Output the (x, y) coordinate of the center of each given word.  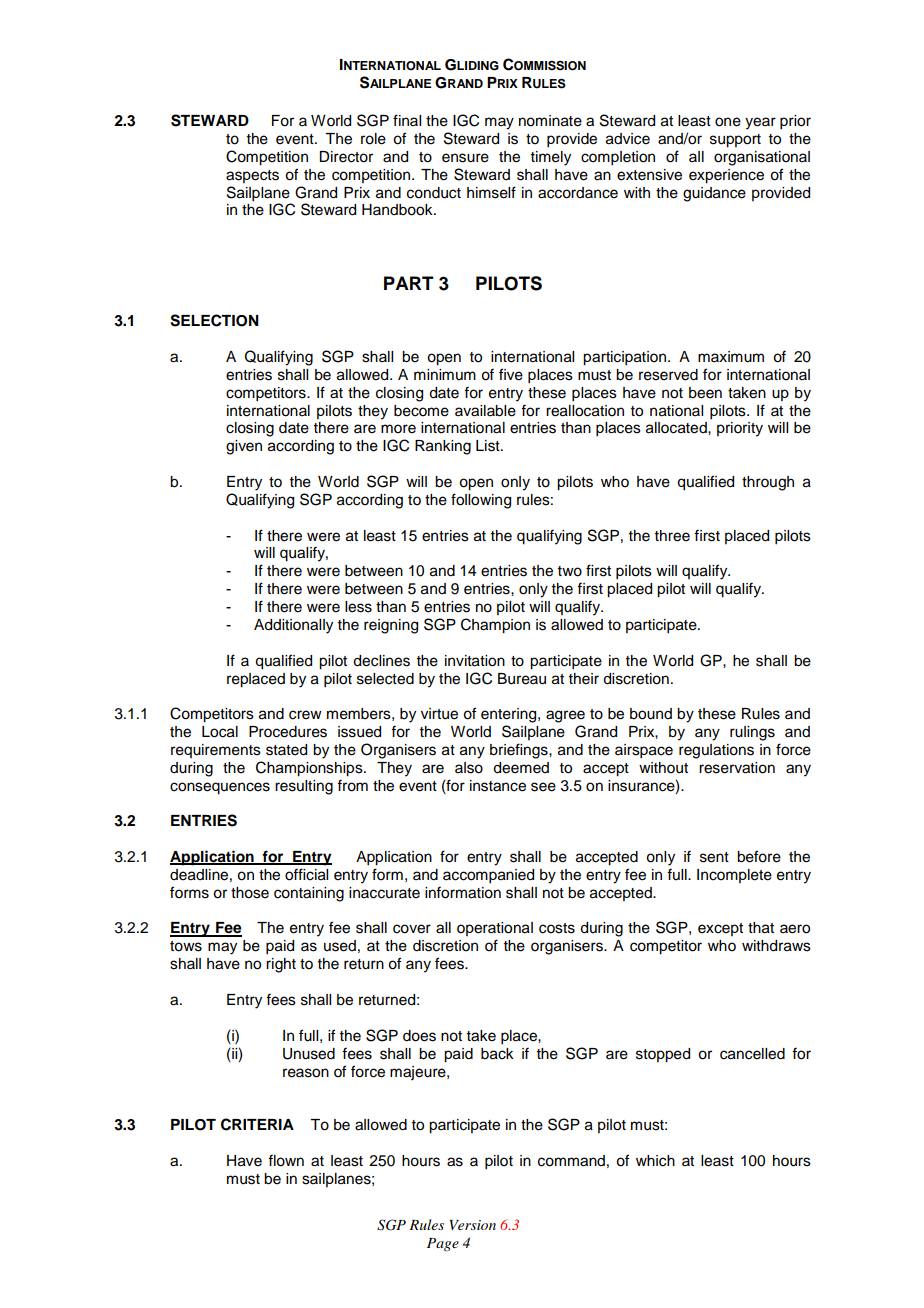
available (485, 411)
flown (286, 1160)
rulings (752, 733)
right (281, 965)
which (655, 1161)
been (705, 393)
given (244, 447)
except (720, 929)
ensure (465, 158)
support (735, 141)
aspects (252, 176)
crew (305, 715)
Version (473, 1225)
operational (495, 929)
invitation (475, 661)
